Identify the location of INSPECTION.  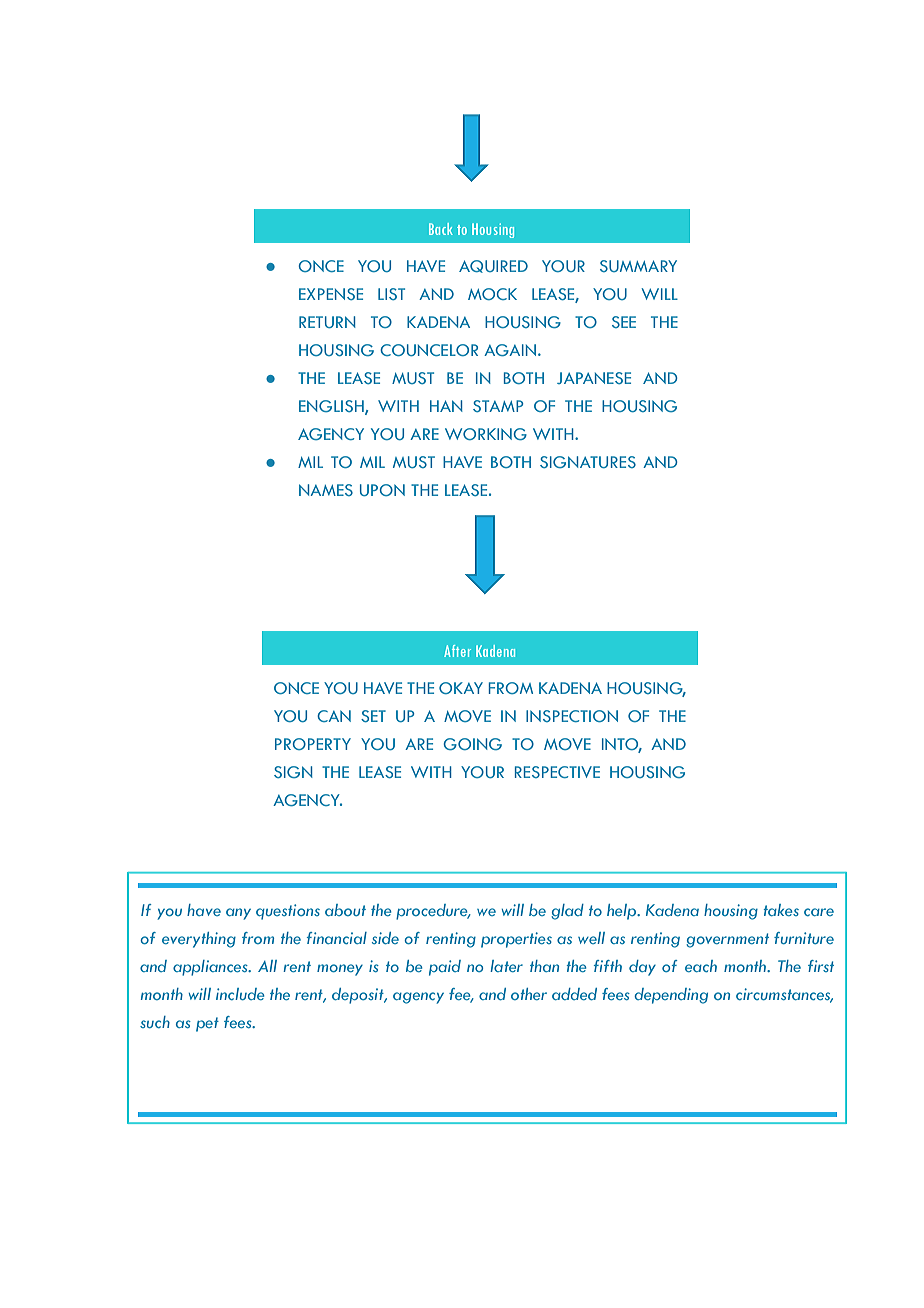
(572, 716).
